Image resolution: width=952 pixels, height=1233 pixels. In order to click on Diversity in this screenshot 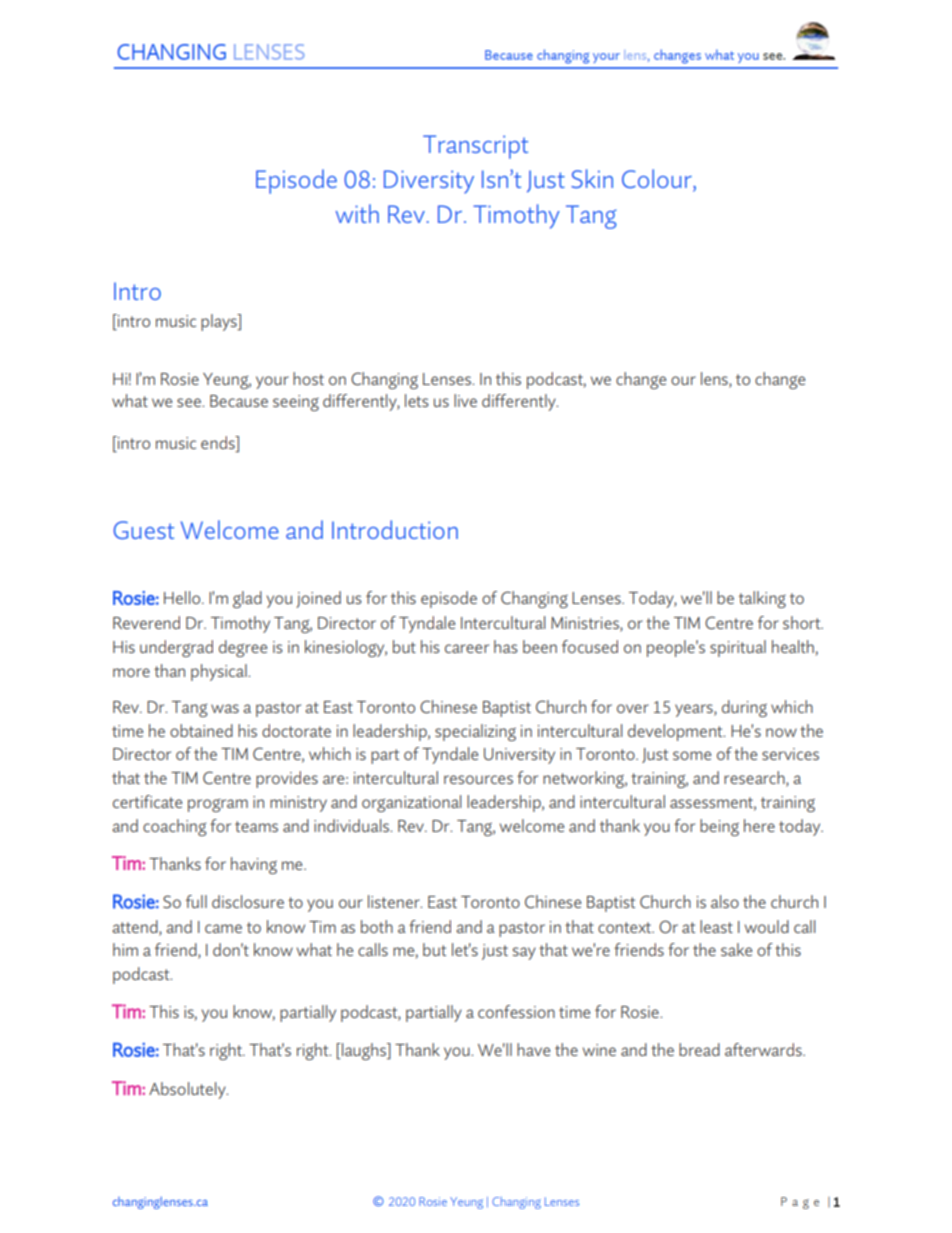, I will do `click(429, 182)`.
